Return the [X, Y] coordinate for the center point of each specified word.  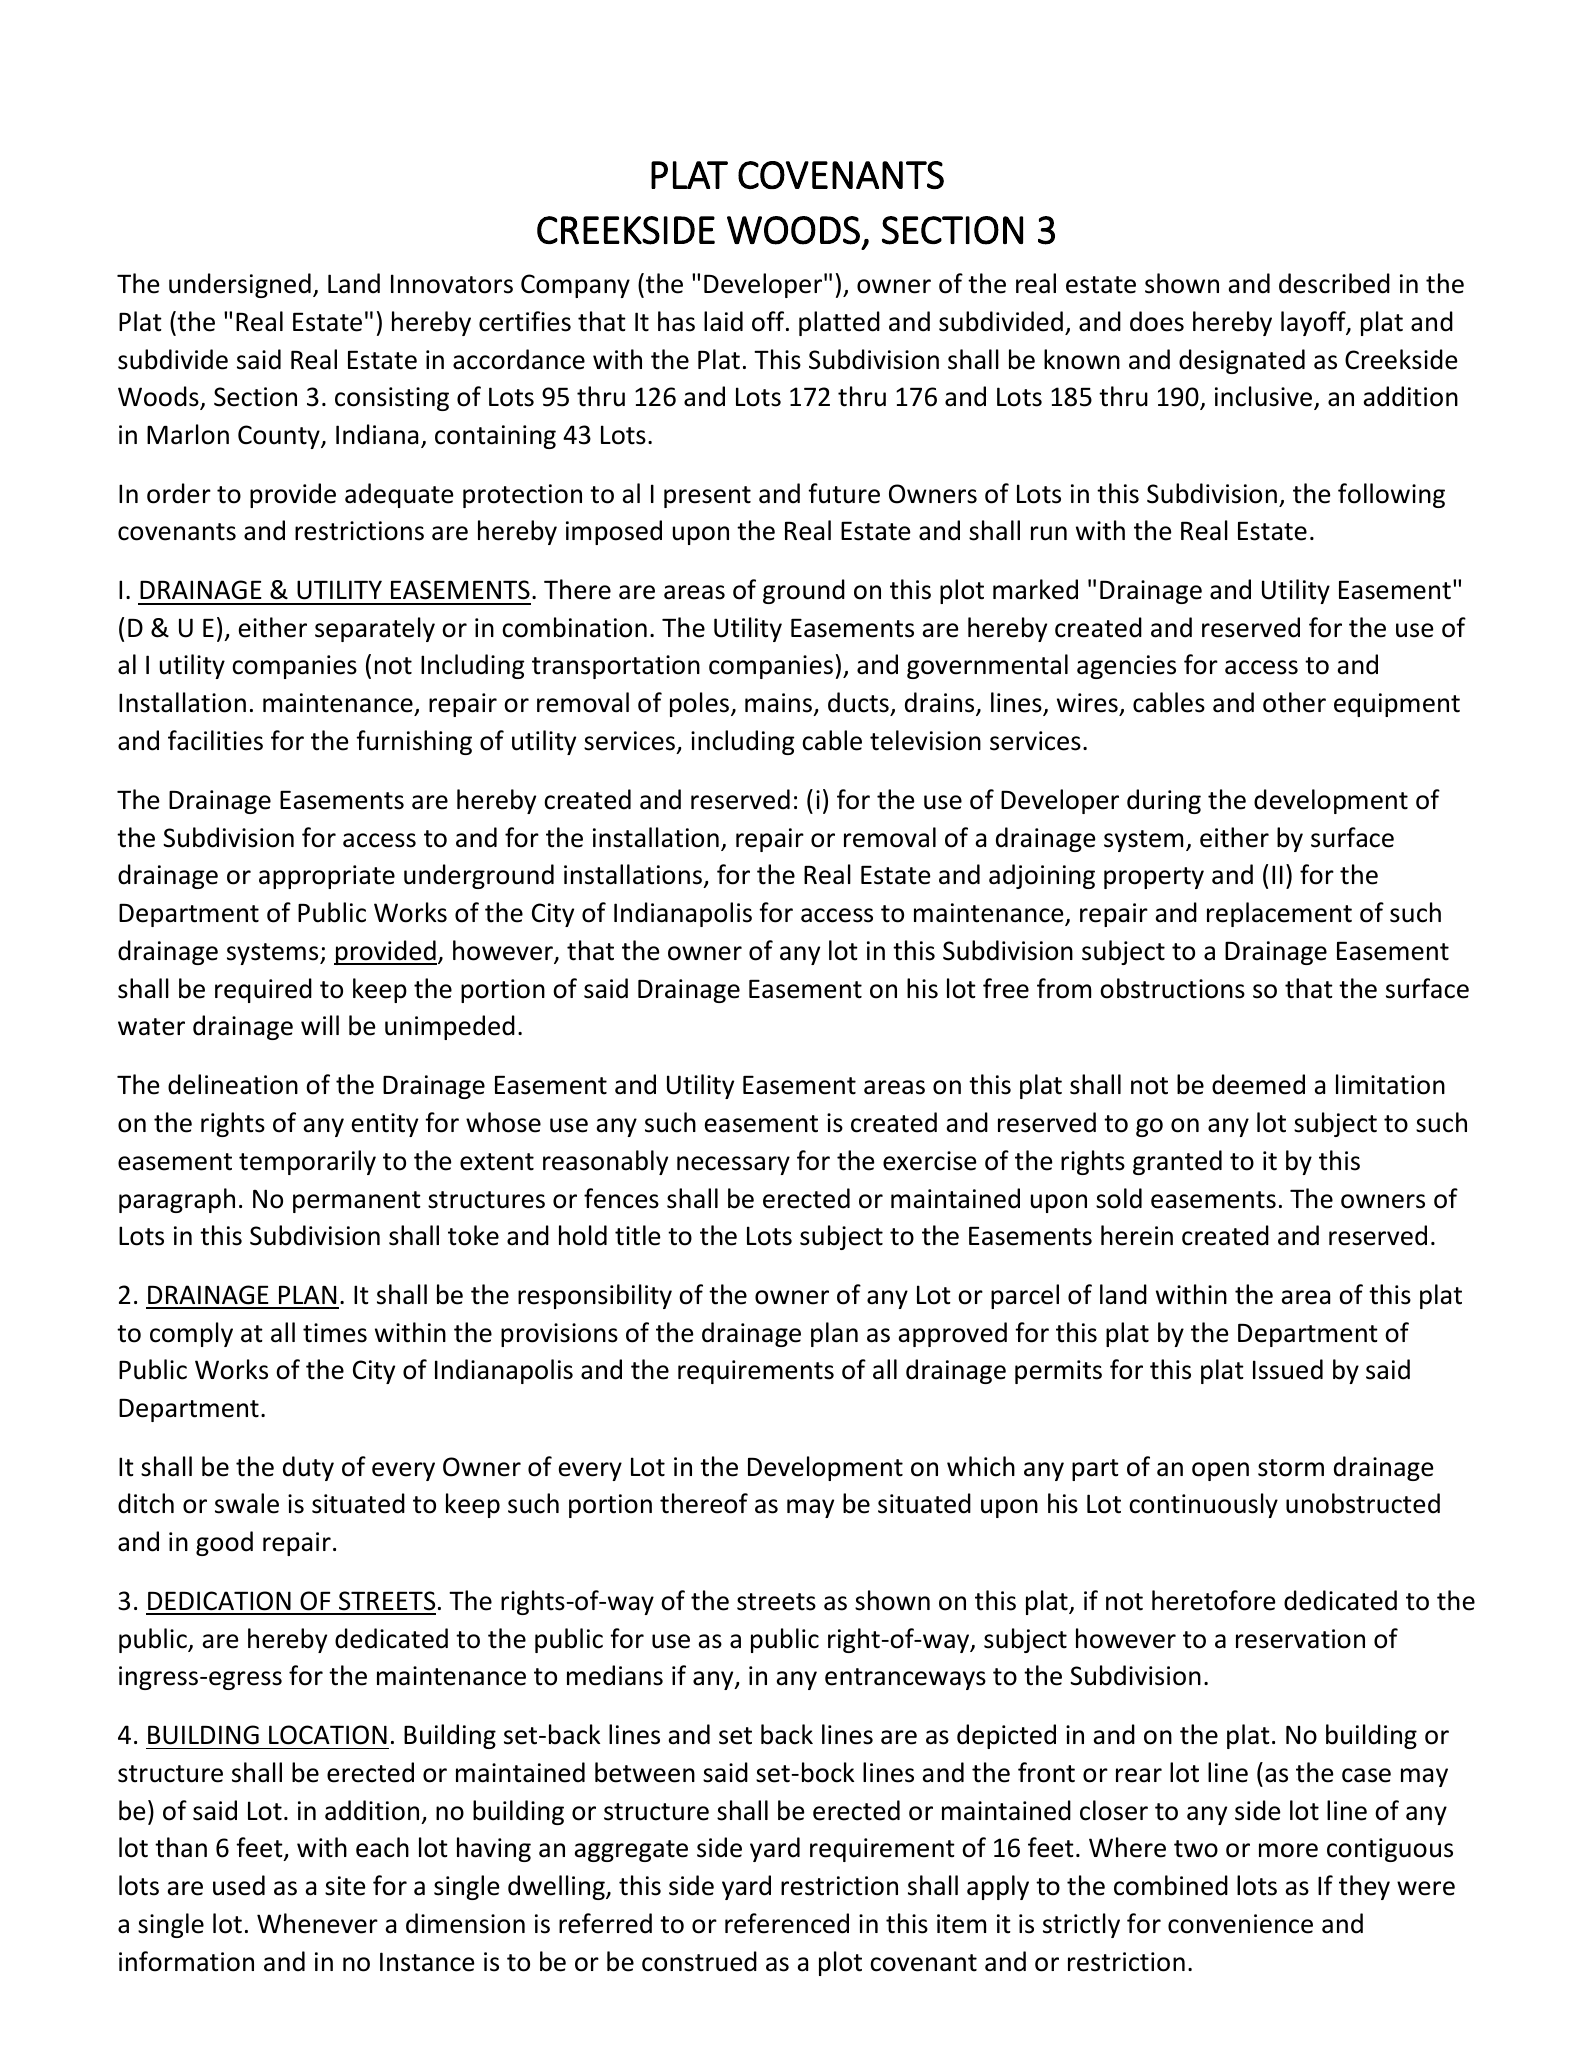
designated [1242, 361]
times [335, 1333]
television [925, 740]
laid [723, 321]
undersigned [240, 285]
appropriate [327, 877]
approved [952, 1334]
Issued [1288, 1369]
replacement [1279, 914]
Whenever [317, 1923]
